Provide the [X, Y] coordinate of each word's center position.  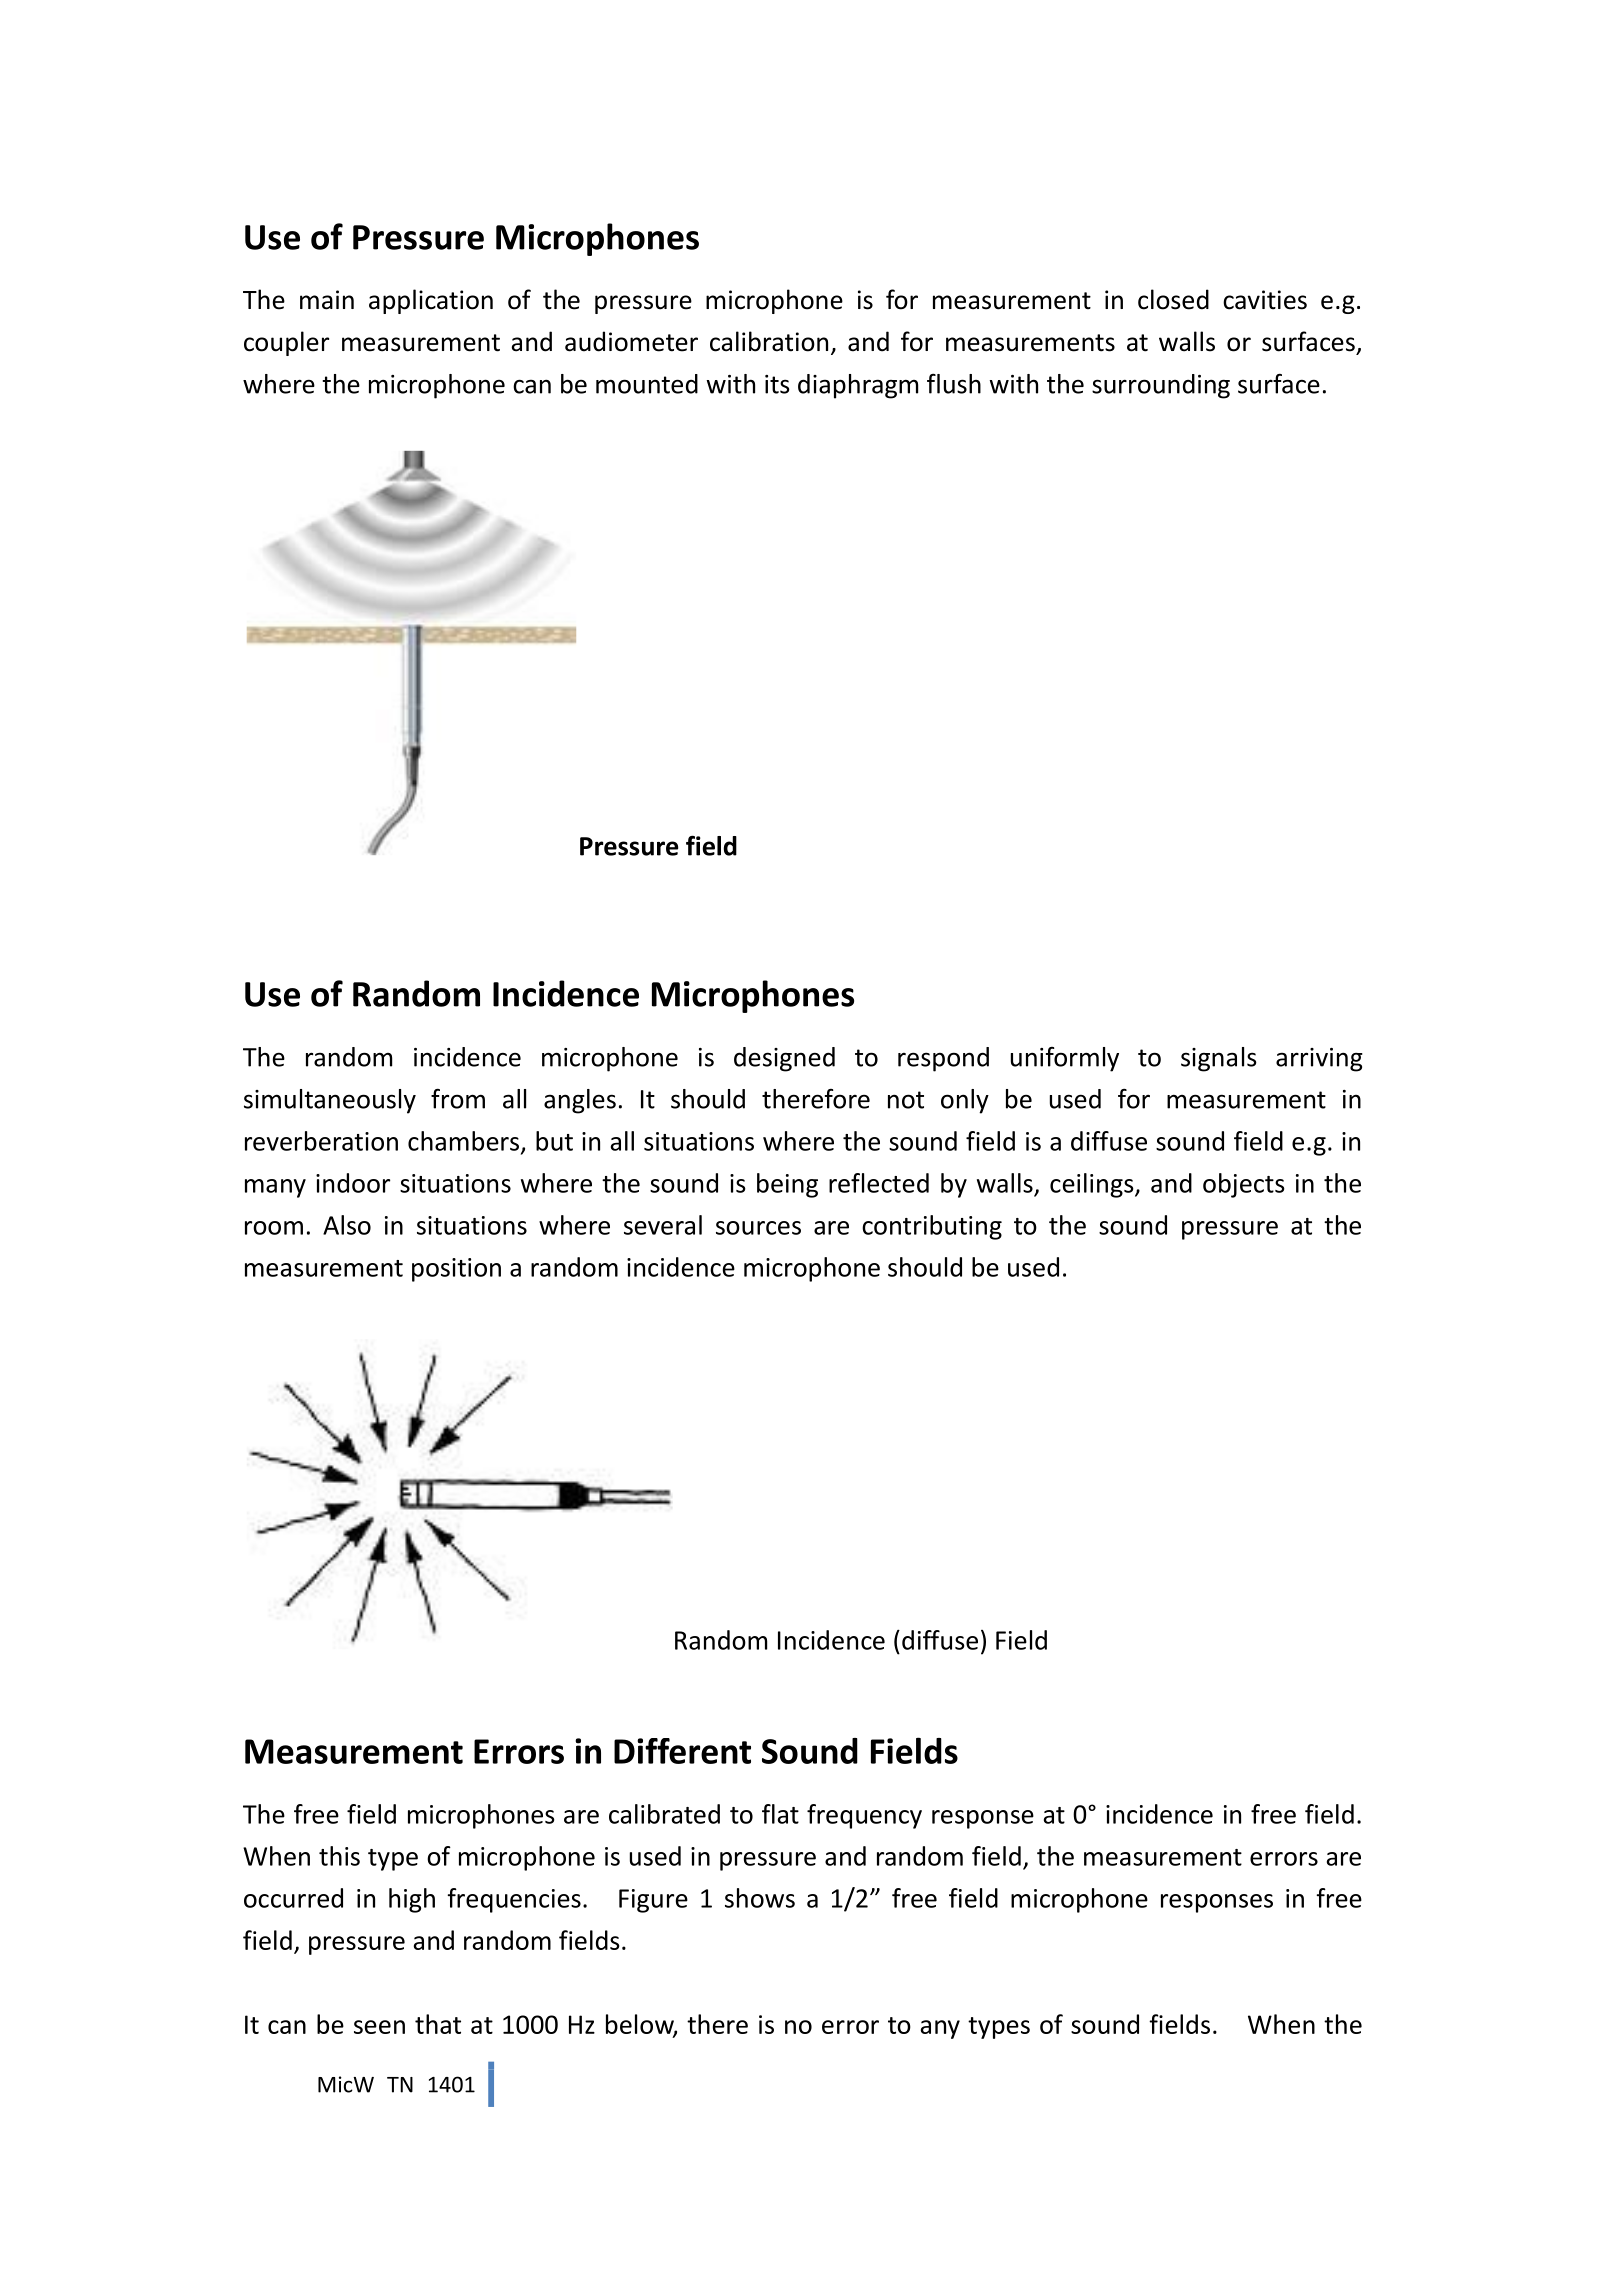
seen [379, 2027]
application [431, 301]
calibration [769, 341]
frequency [864, 1816]
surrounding [1161, 386]
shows [760, 1898]
